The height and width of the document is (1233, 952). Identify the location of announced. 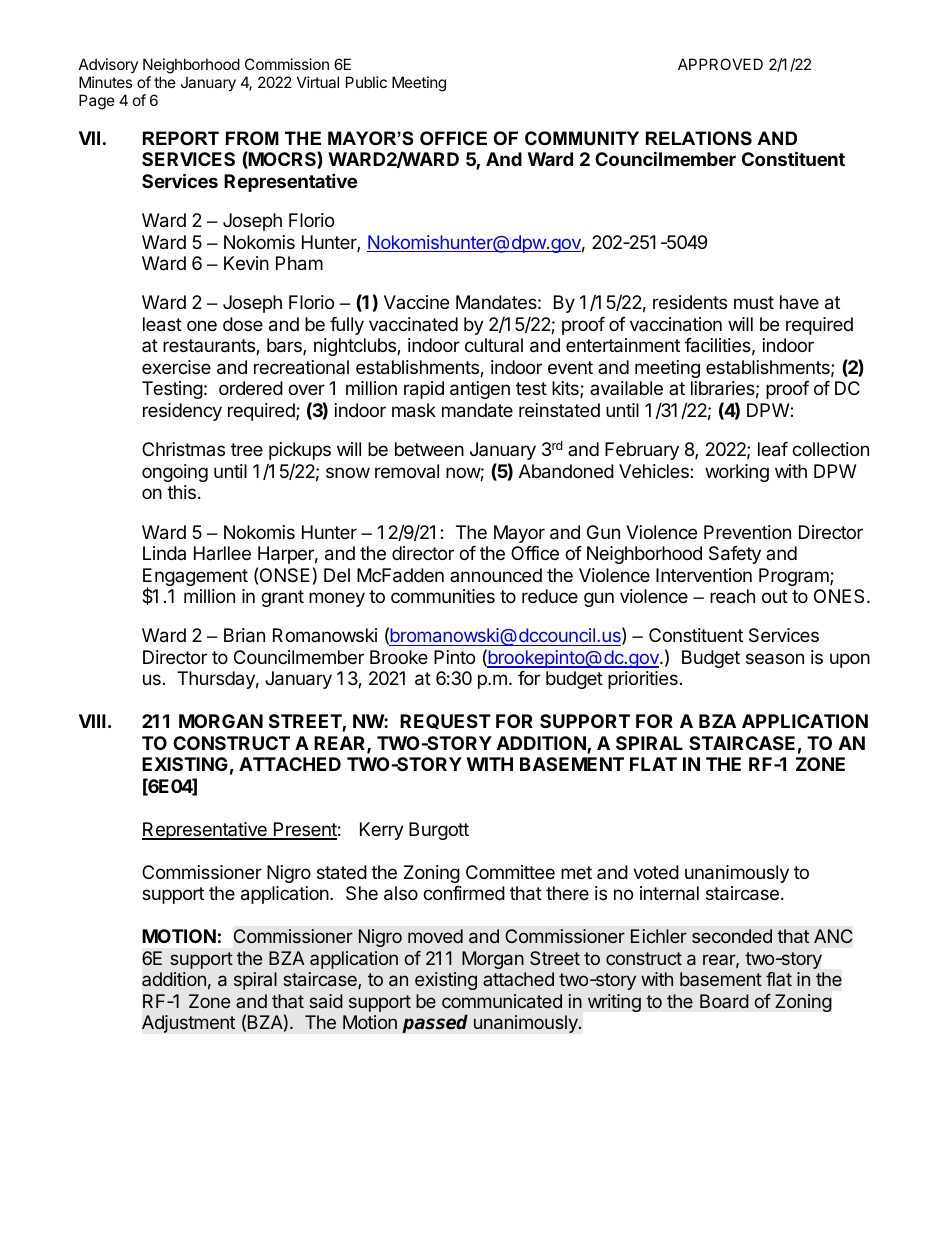
(496, 575).
